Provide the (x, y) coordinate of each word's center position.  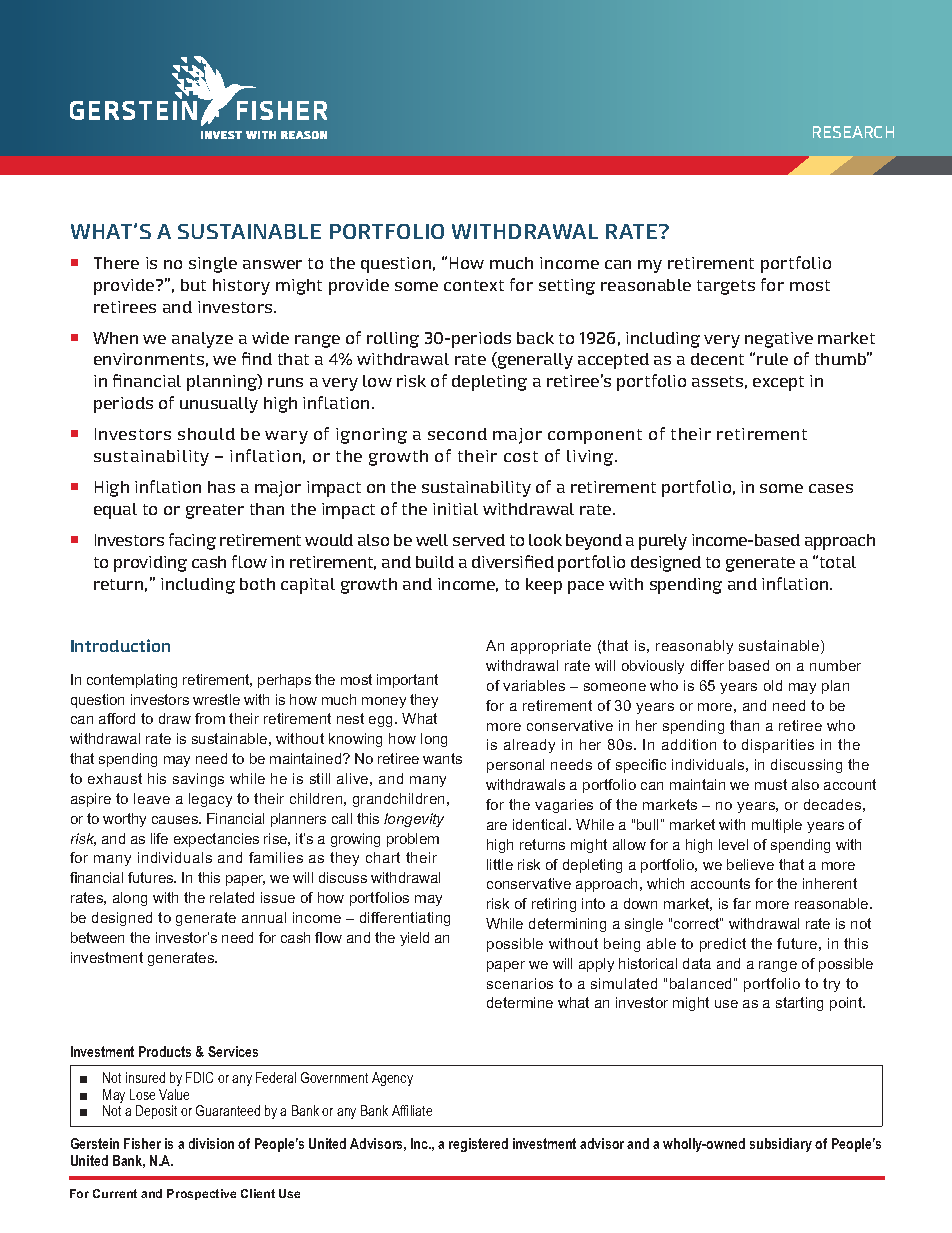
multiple (777, 826)
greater (215, 511)
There (116, 263)
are (497, 826)
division (211, 1143)
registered (478, 1145)
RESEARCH (853, 132)
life (159, 838)
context (474, 285)
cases (831, 488)
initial (455, 509)
